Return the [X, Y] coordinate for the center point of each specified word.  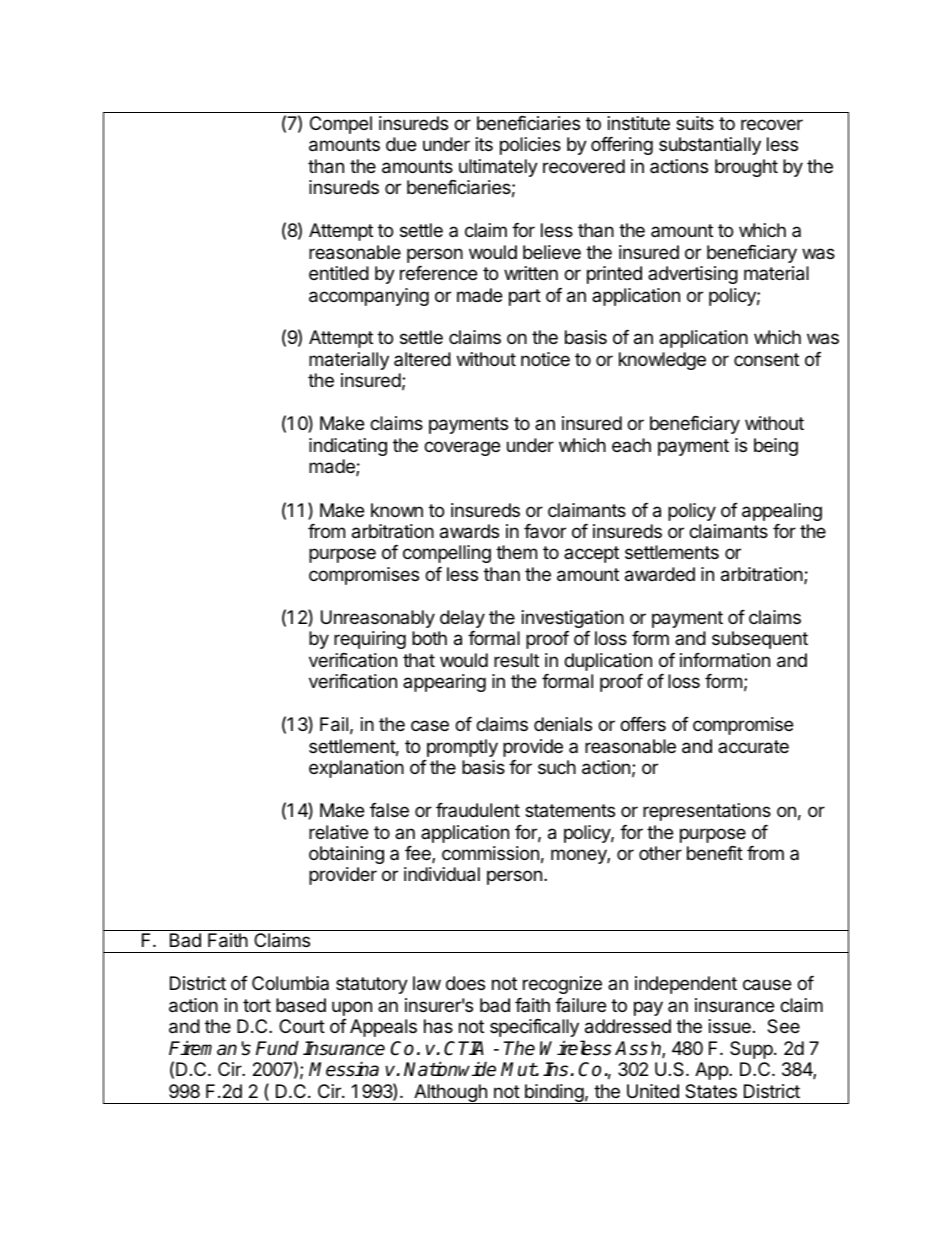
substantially [710, 146]
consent [766, 359]
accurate [753, 747]
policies [530, 146]
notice [545, 359]
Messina [344, 1069]
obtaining [346, 855]
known [397, 510]
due [401, 144]
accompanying [369, 297]
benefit [715, 853]
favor [545, 531]
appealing [782, 512]
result [516, 660]
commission [490, 853]
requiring [370, 640]
